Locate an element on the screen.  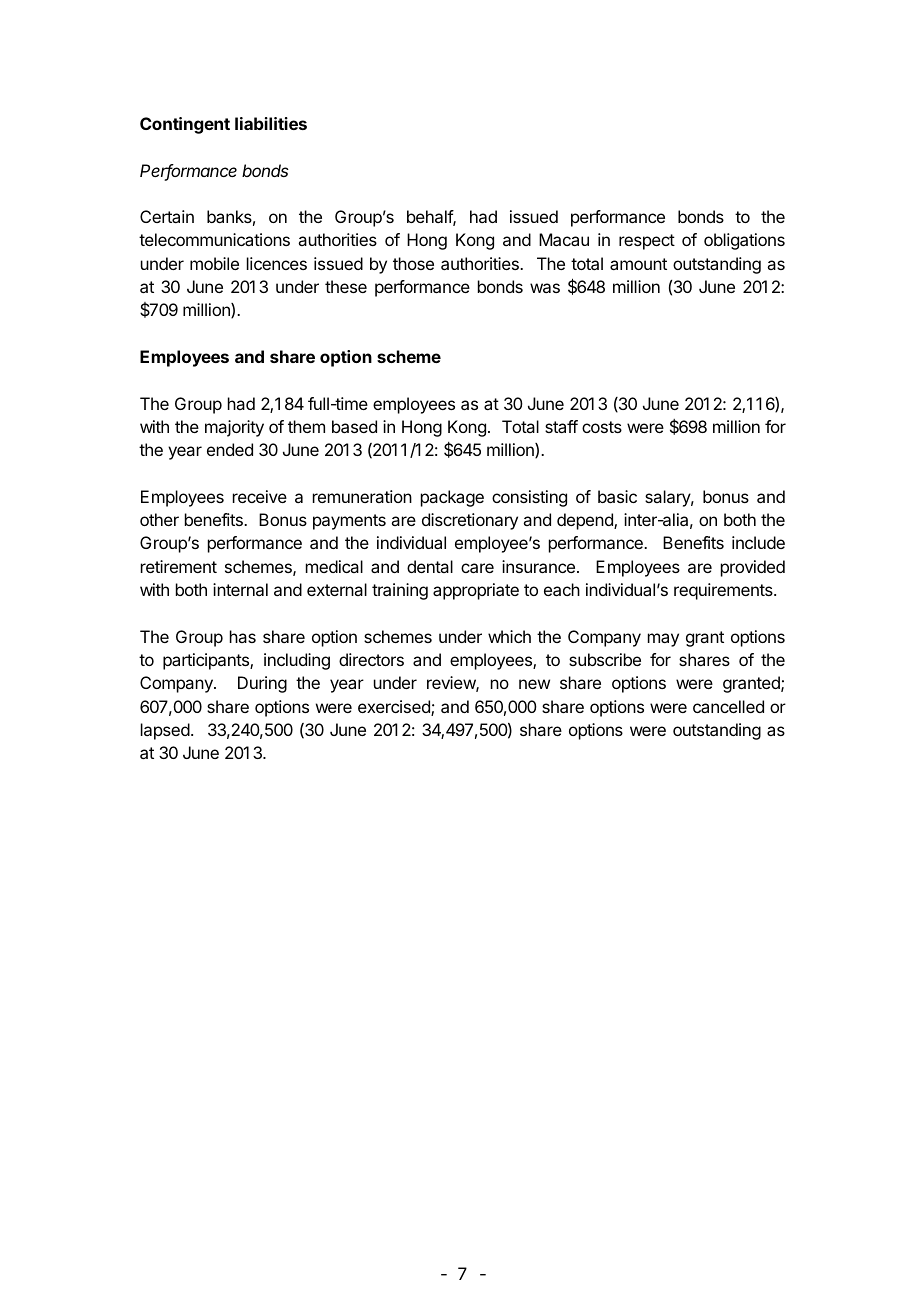
majority is located at coordinates (234, 428).
